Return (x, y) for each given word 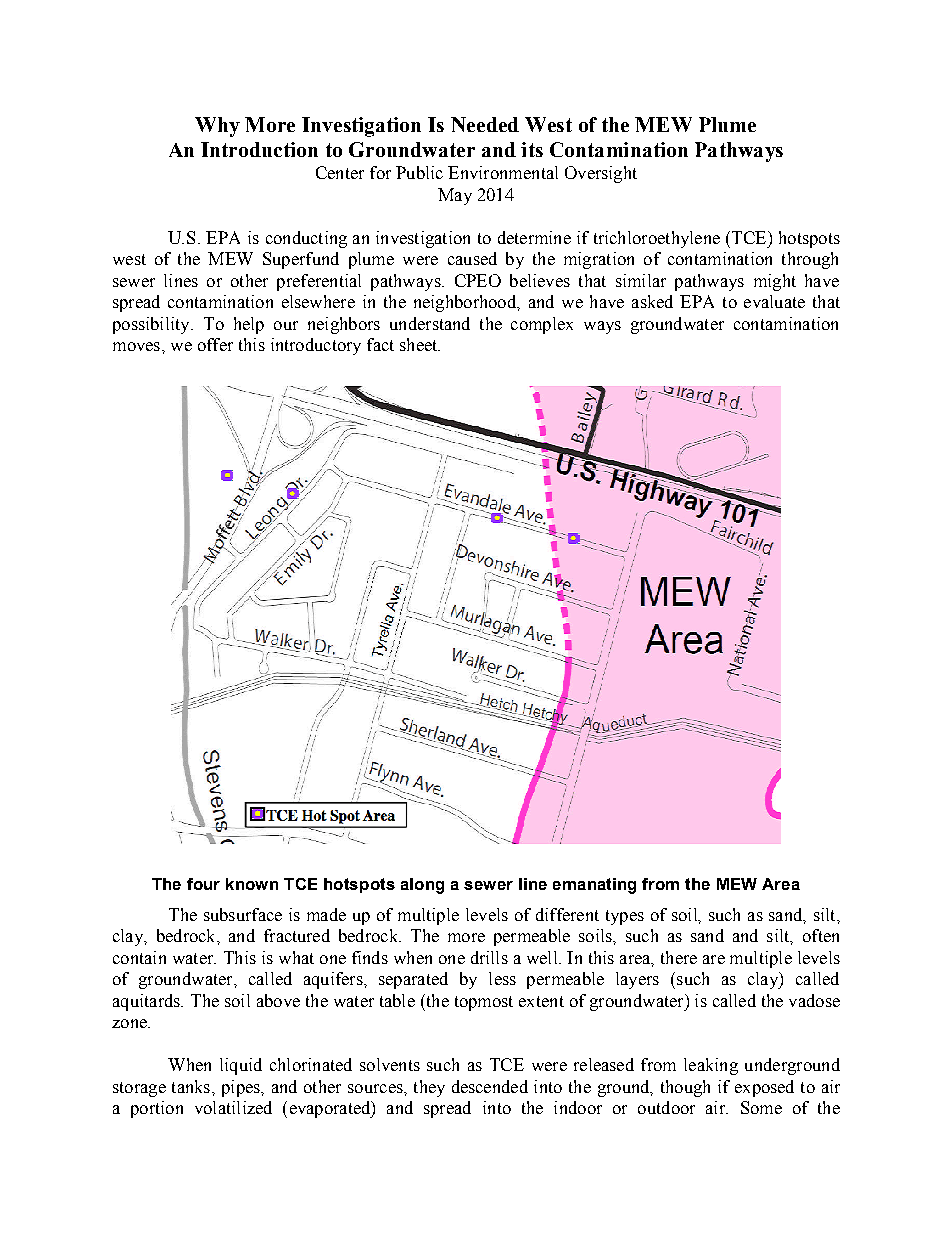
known (252, 884)
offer (215, 344)
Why (217, 127)
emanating (594, 886)
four (203, 884)
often (821, 935)
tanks (192, 1086)
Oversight (601, 174)
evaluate (774, 301)
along (422, 886)
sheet (420, 344)
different (567, 914)
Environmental (503, 172)
